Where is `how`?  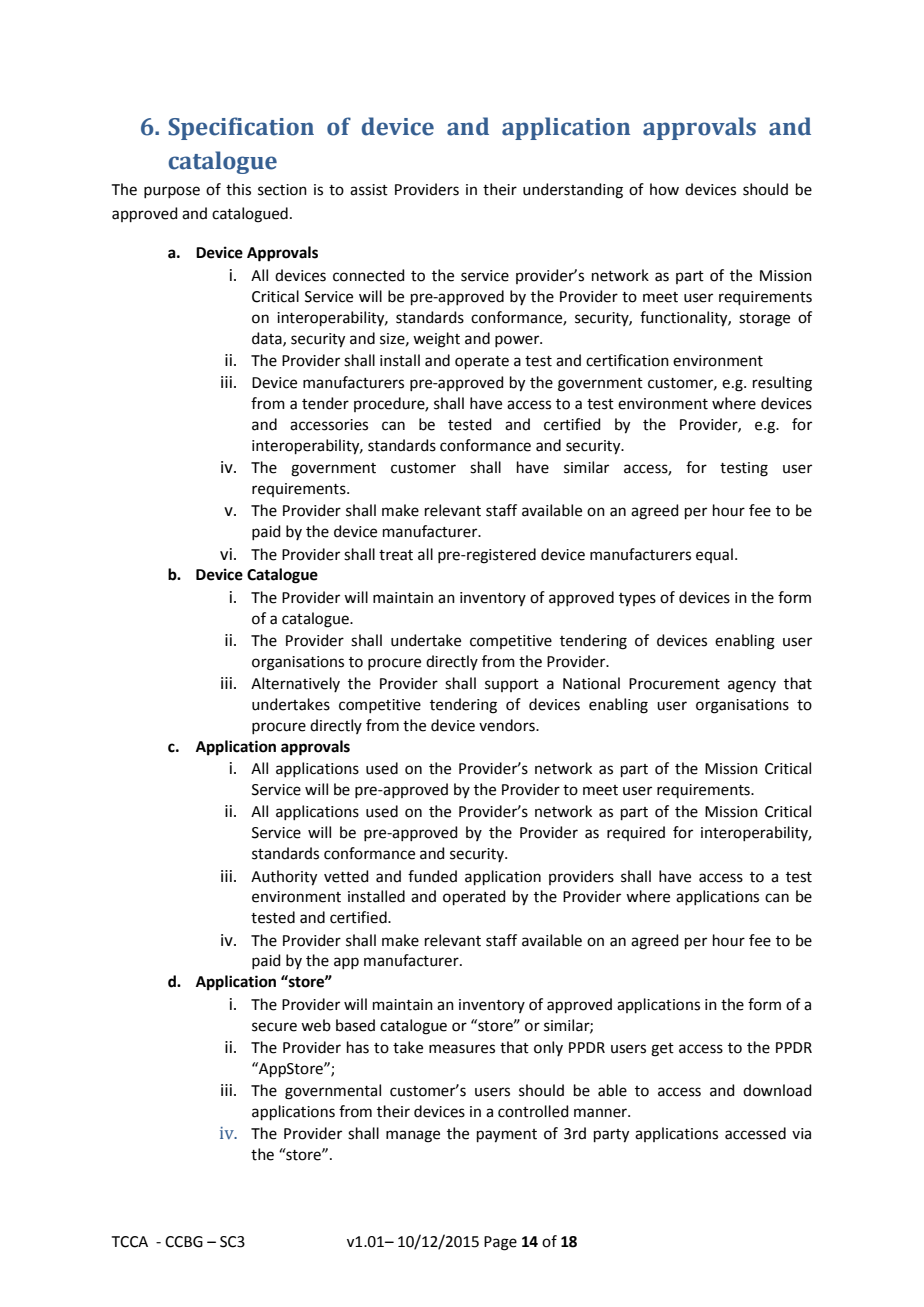 how is located at coordinates (664, 189).
